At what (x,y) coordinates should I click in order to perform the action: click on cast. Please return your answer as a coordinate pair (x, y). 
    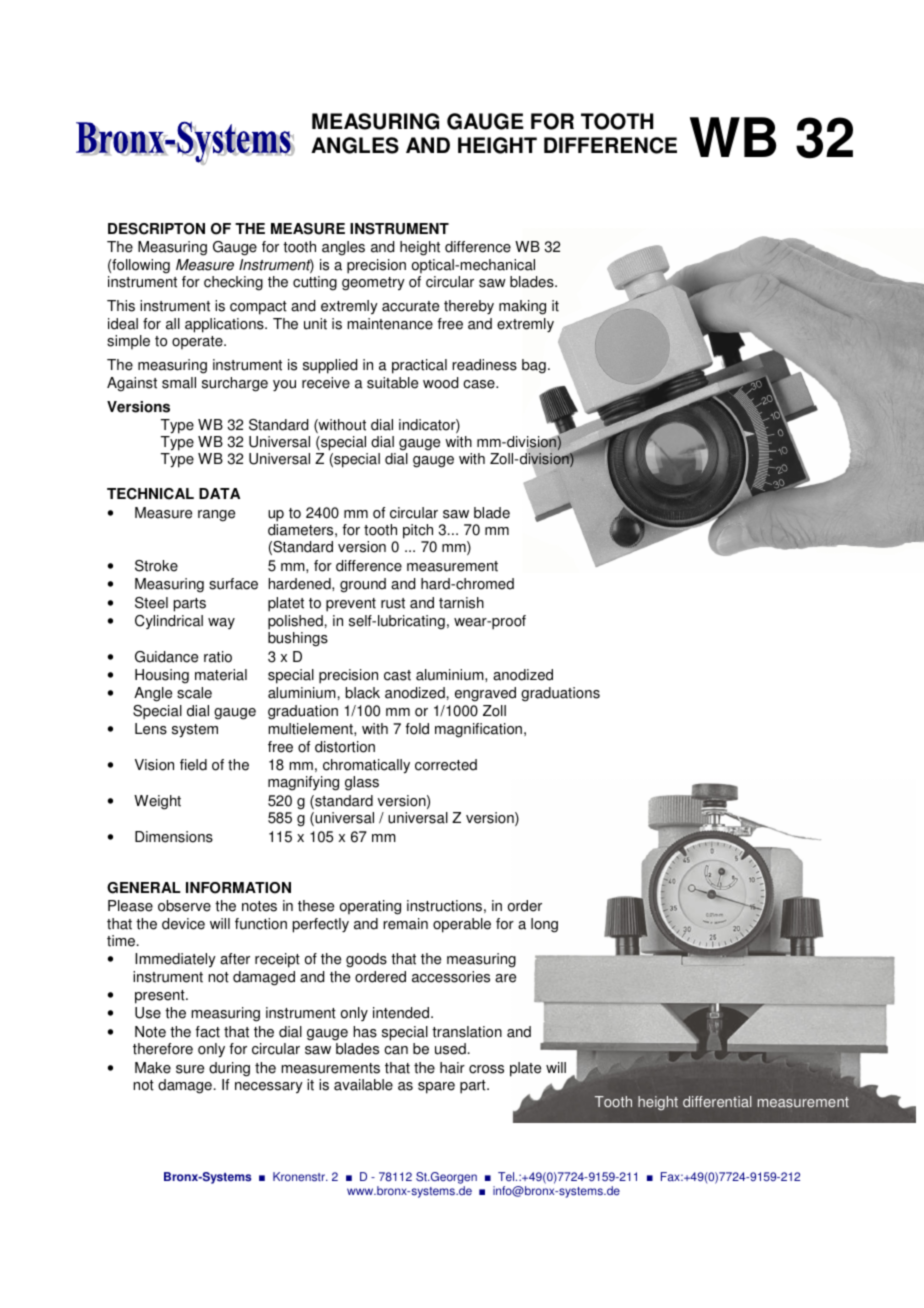
    Looking at the image, I should click on (397, 675).
